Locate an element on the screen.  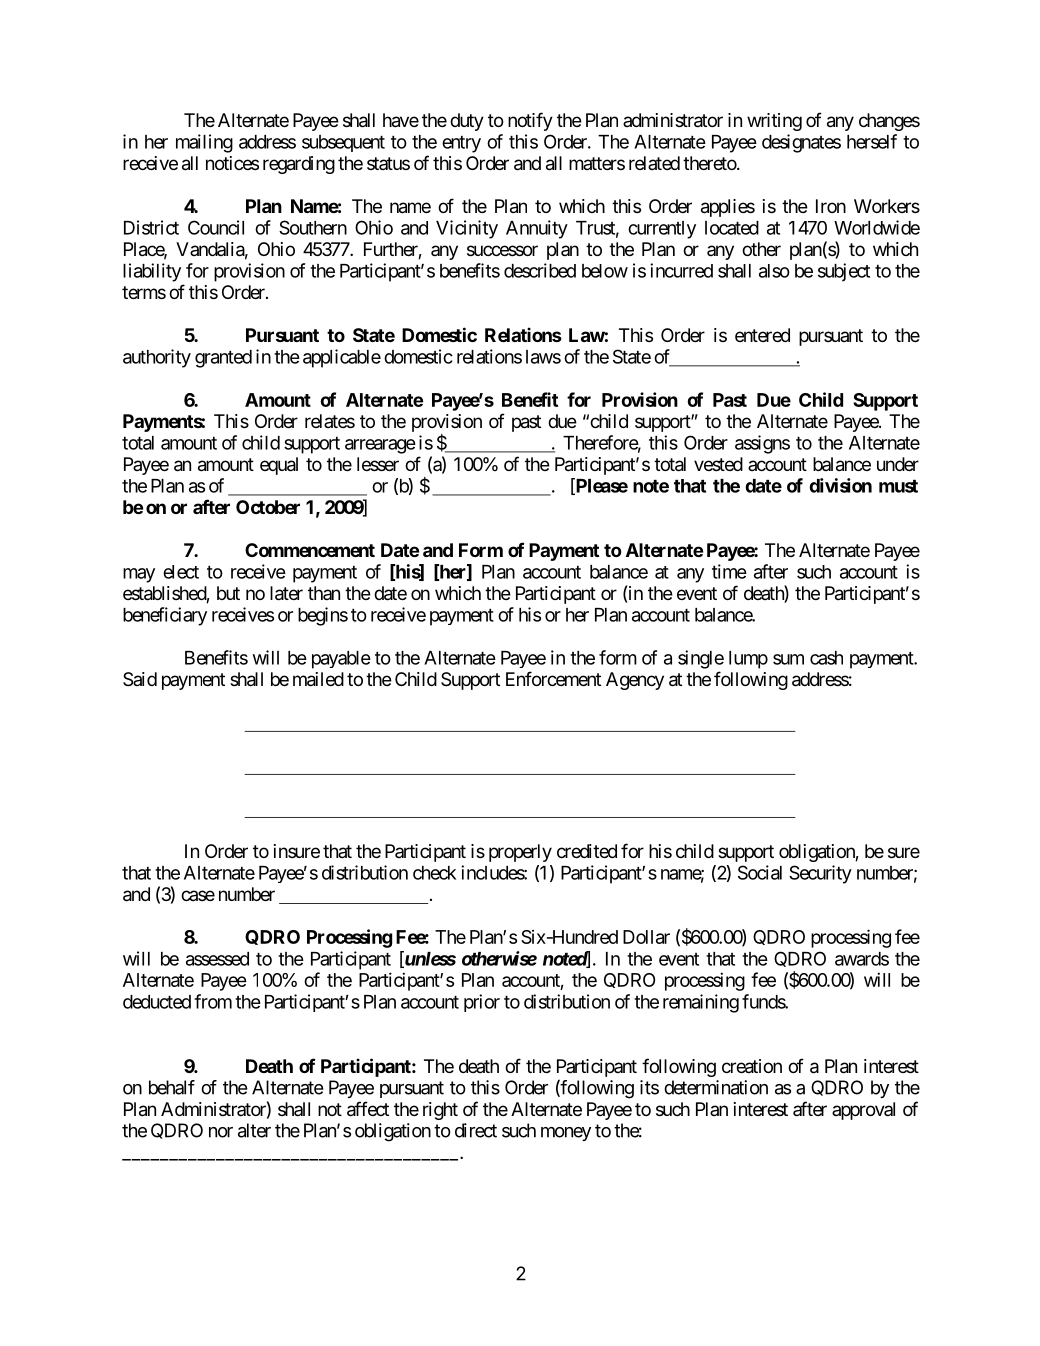
writing is located at coordinates (774, 122).
